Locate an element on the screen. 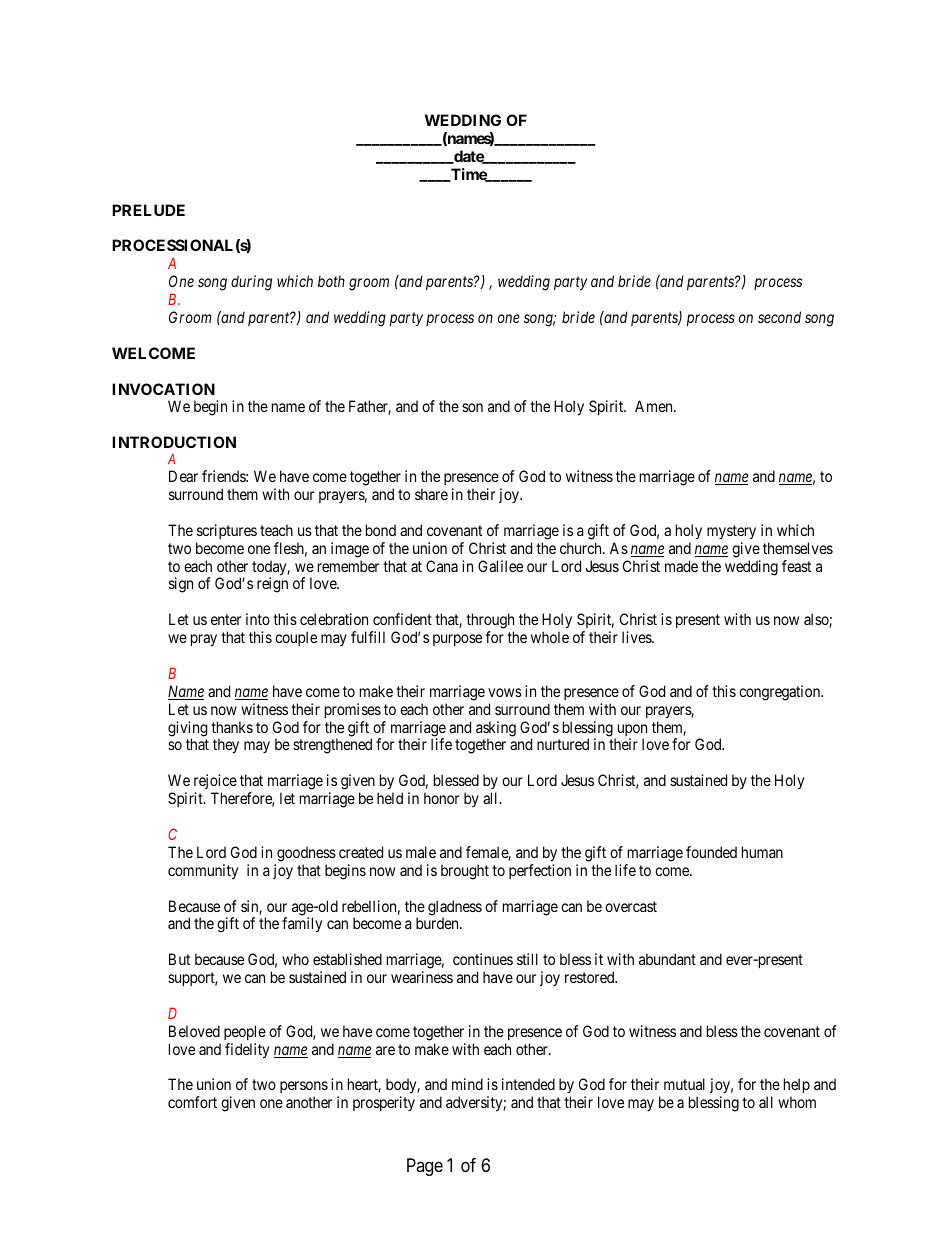 The image size is (952, 1233). scriptures is located at coordinates (227, 531).
